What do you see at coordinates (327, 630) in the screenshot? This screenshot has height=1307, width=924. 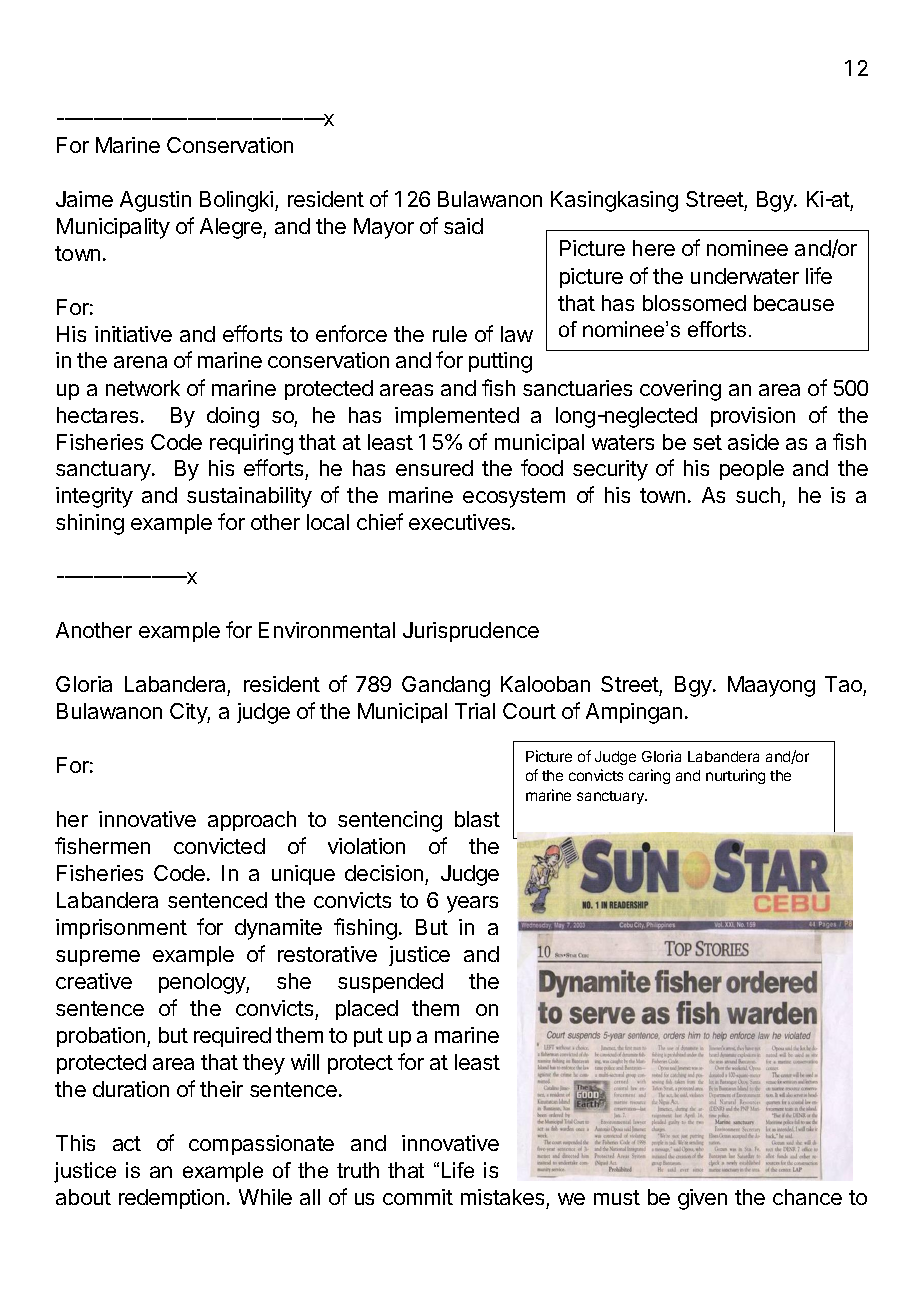 I see `Environmental` at bounding box center [327, 630].
